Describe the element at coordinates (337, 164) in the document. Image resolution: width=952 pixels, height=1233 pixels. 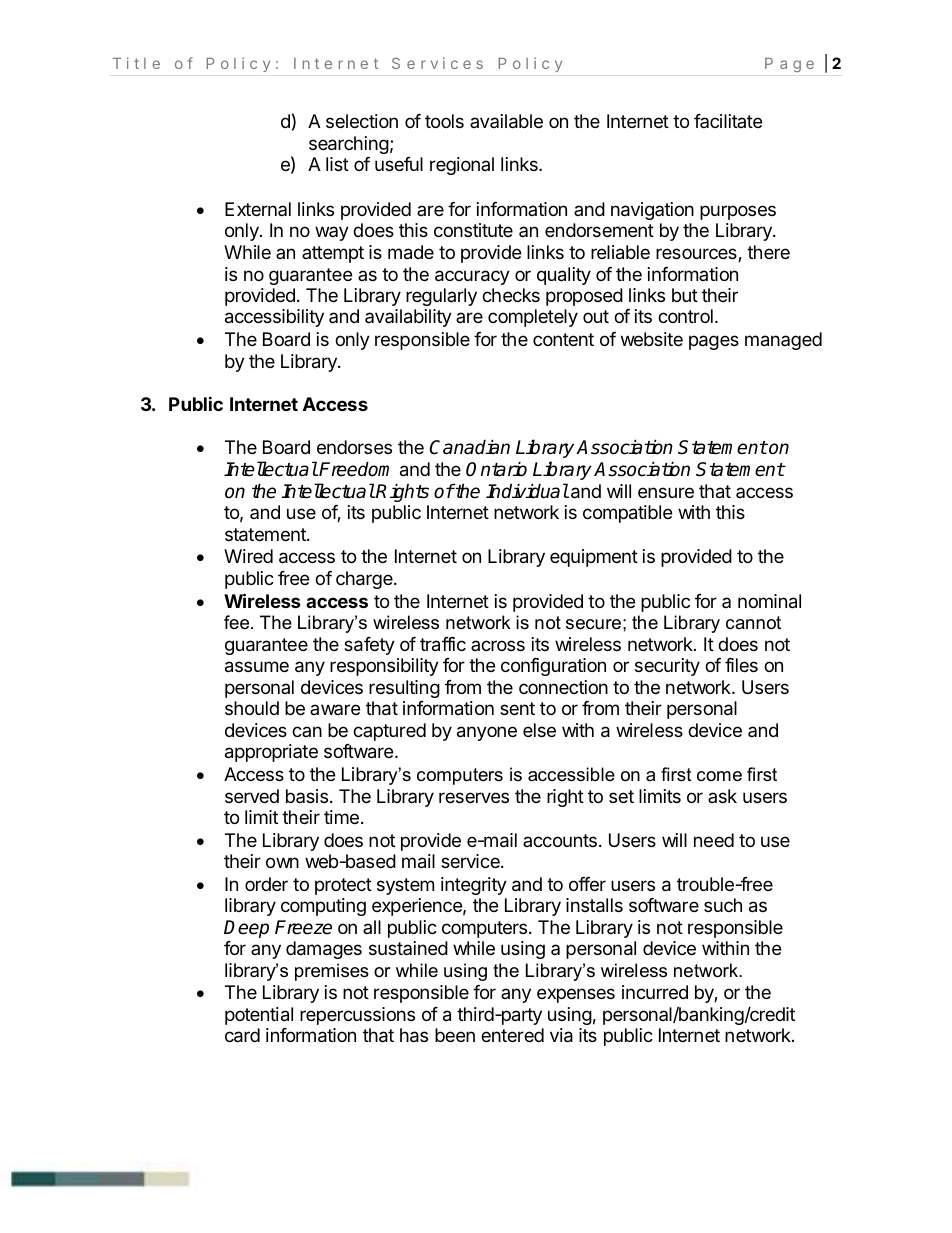
I see `list` at that location.
